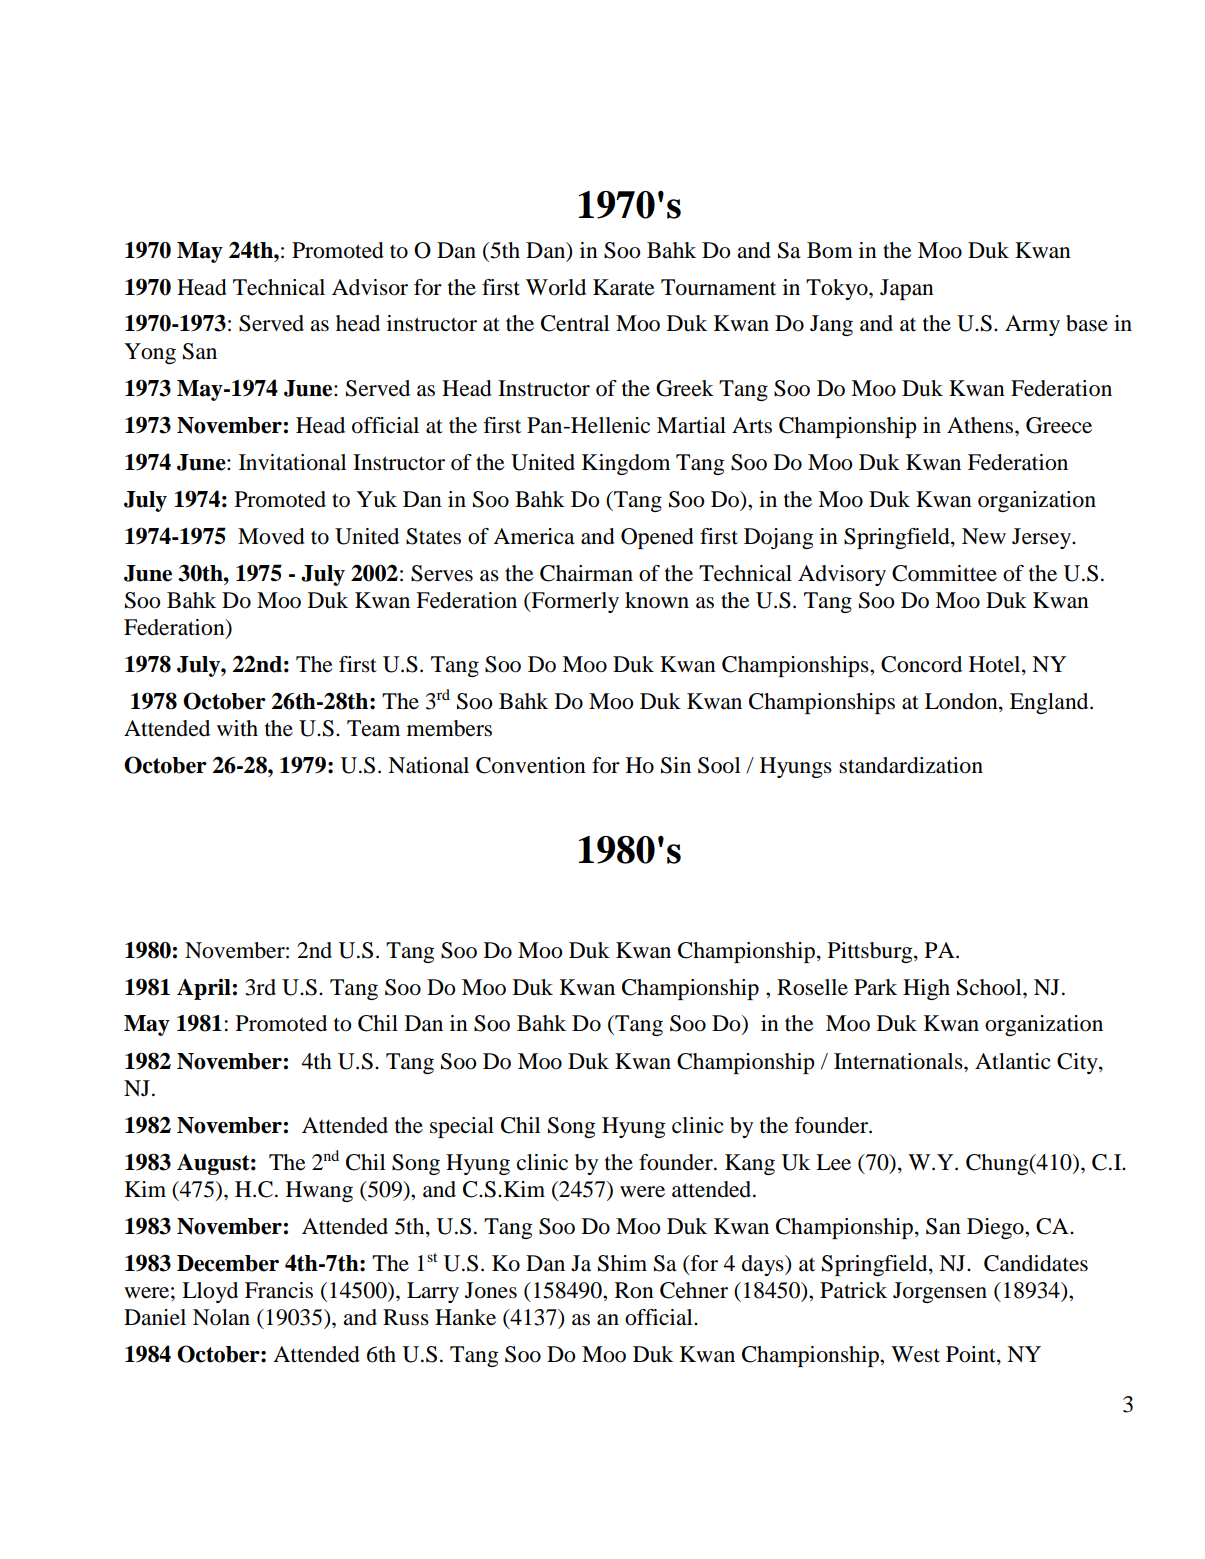 The width and height of the page is (1205, 1559). I want to click on Karate, so click(624, 287).
